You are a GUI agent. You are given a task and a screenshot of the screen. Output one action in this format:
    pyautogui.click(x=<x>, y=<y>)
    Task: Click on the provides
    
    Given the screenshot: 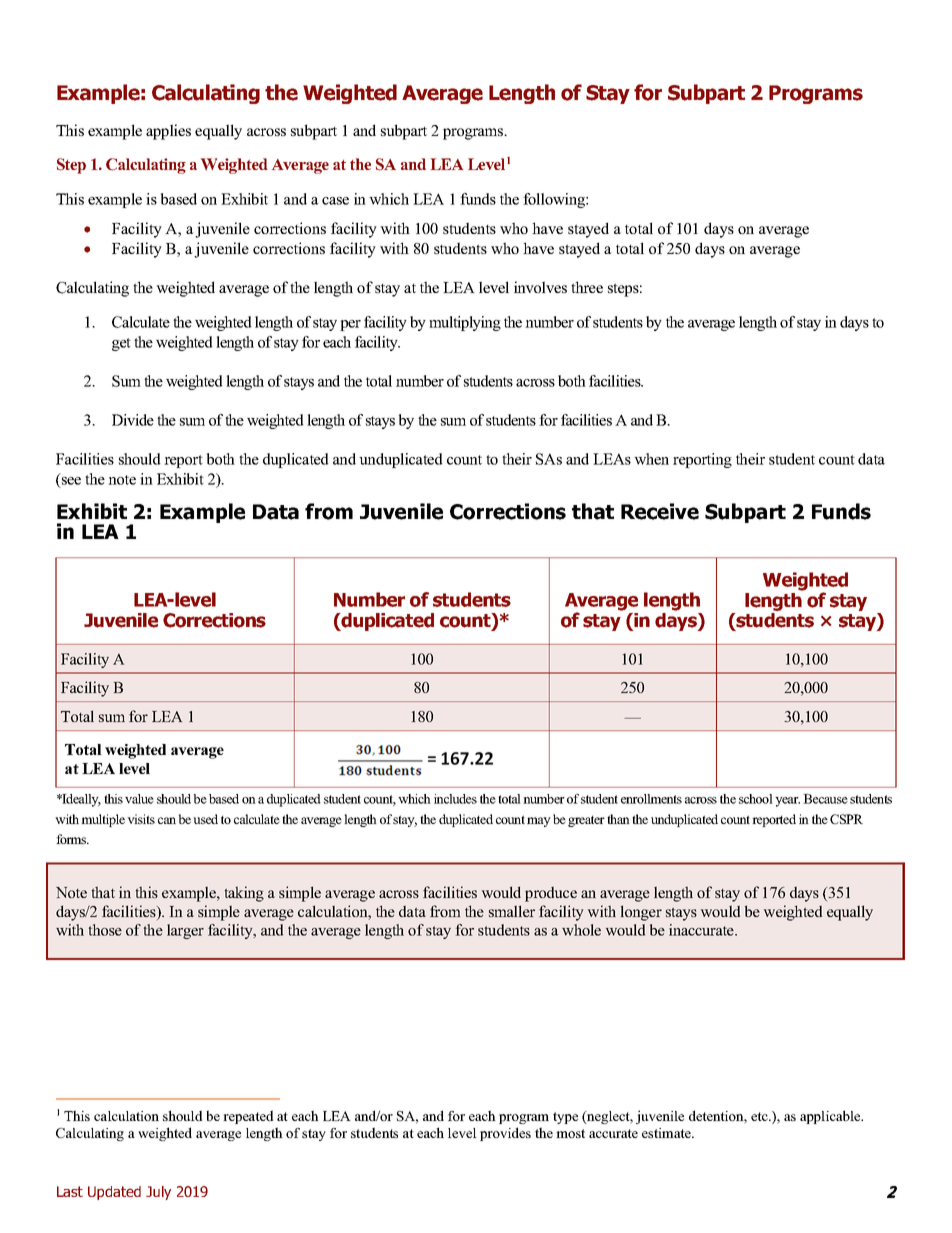 What is the action you would take?
    pyautogui.click(x=505, y=1134)
